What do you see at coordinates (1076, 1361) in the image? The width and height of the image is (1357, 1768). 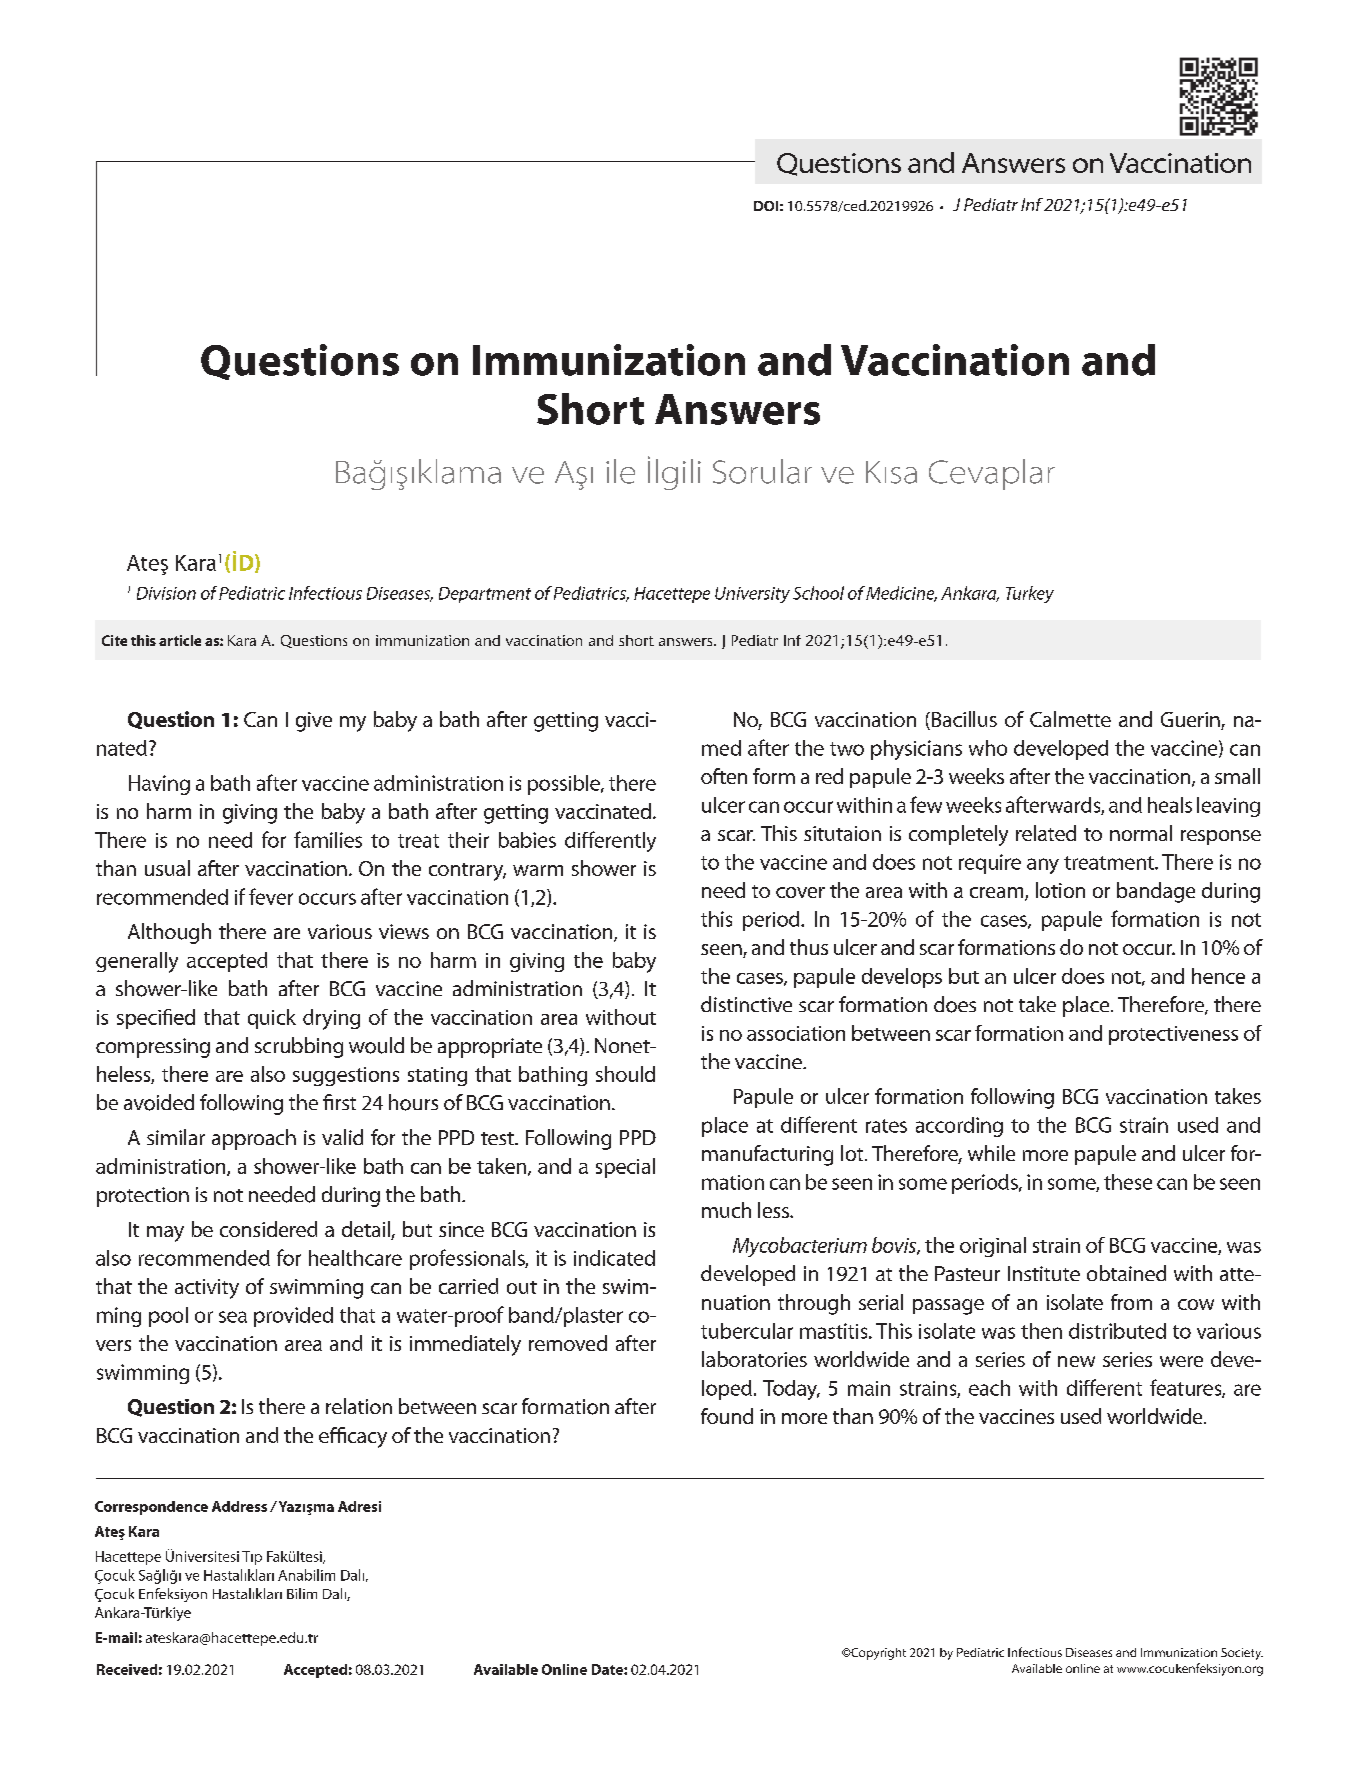 I see `new` at bounding box center [1076, 1361].
